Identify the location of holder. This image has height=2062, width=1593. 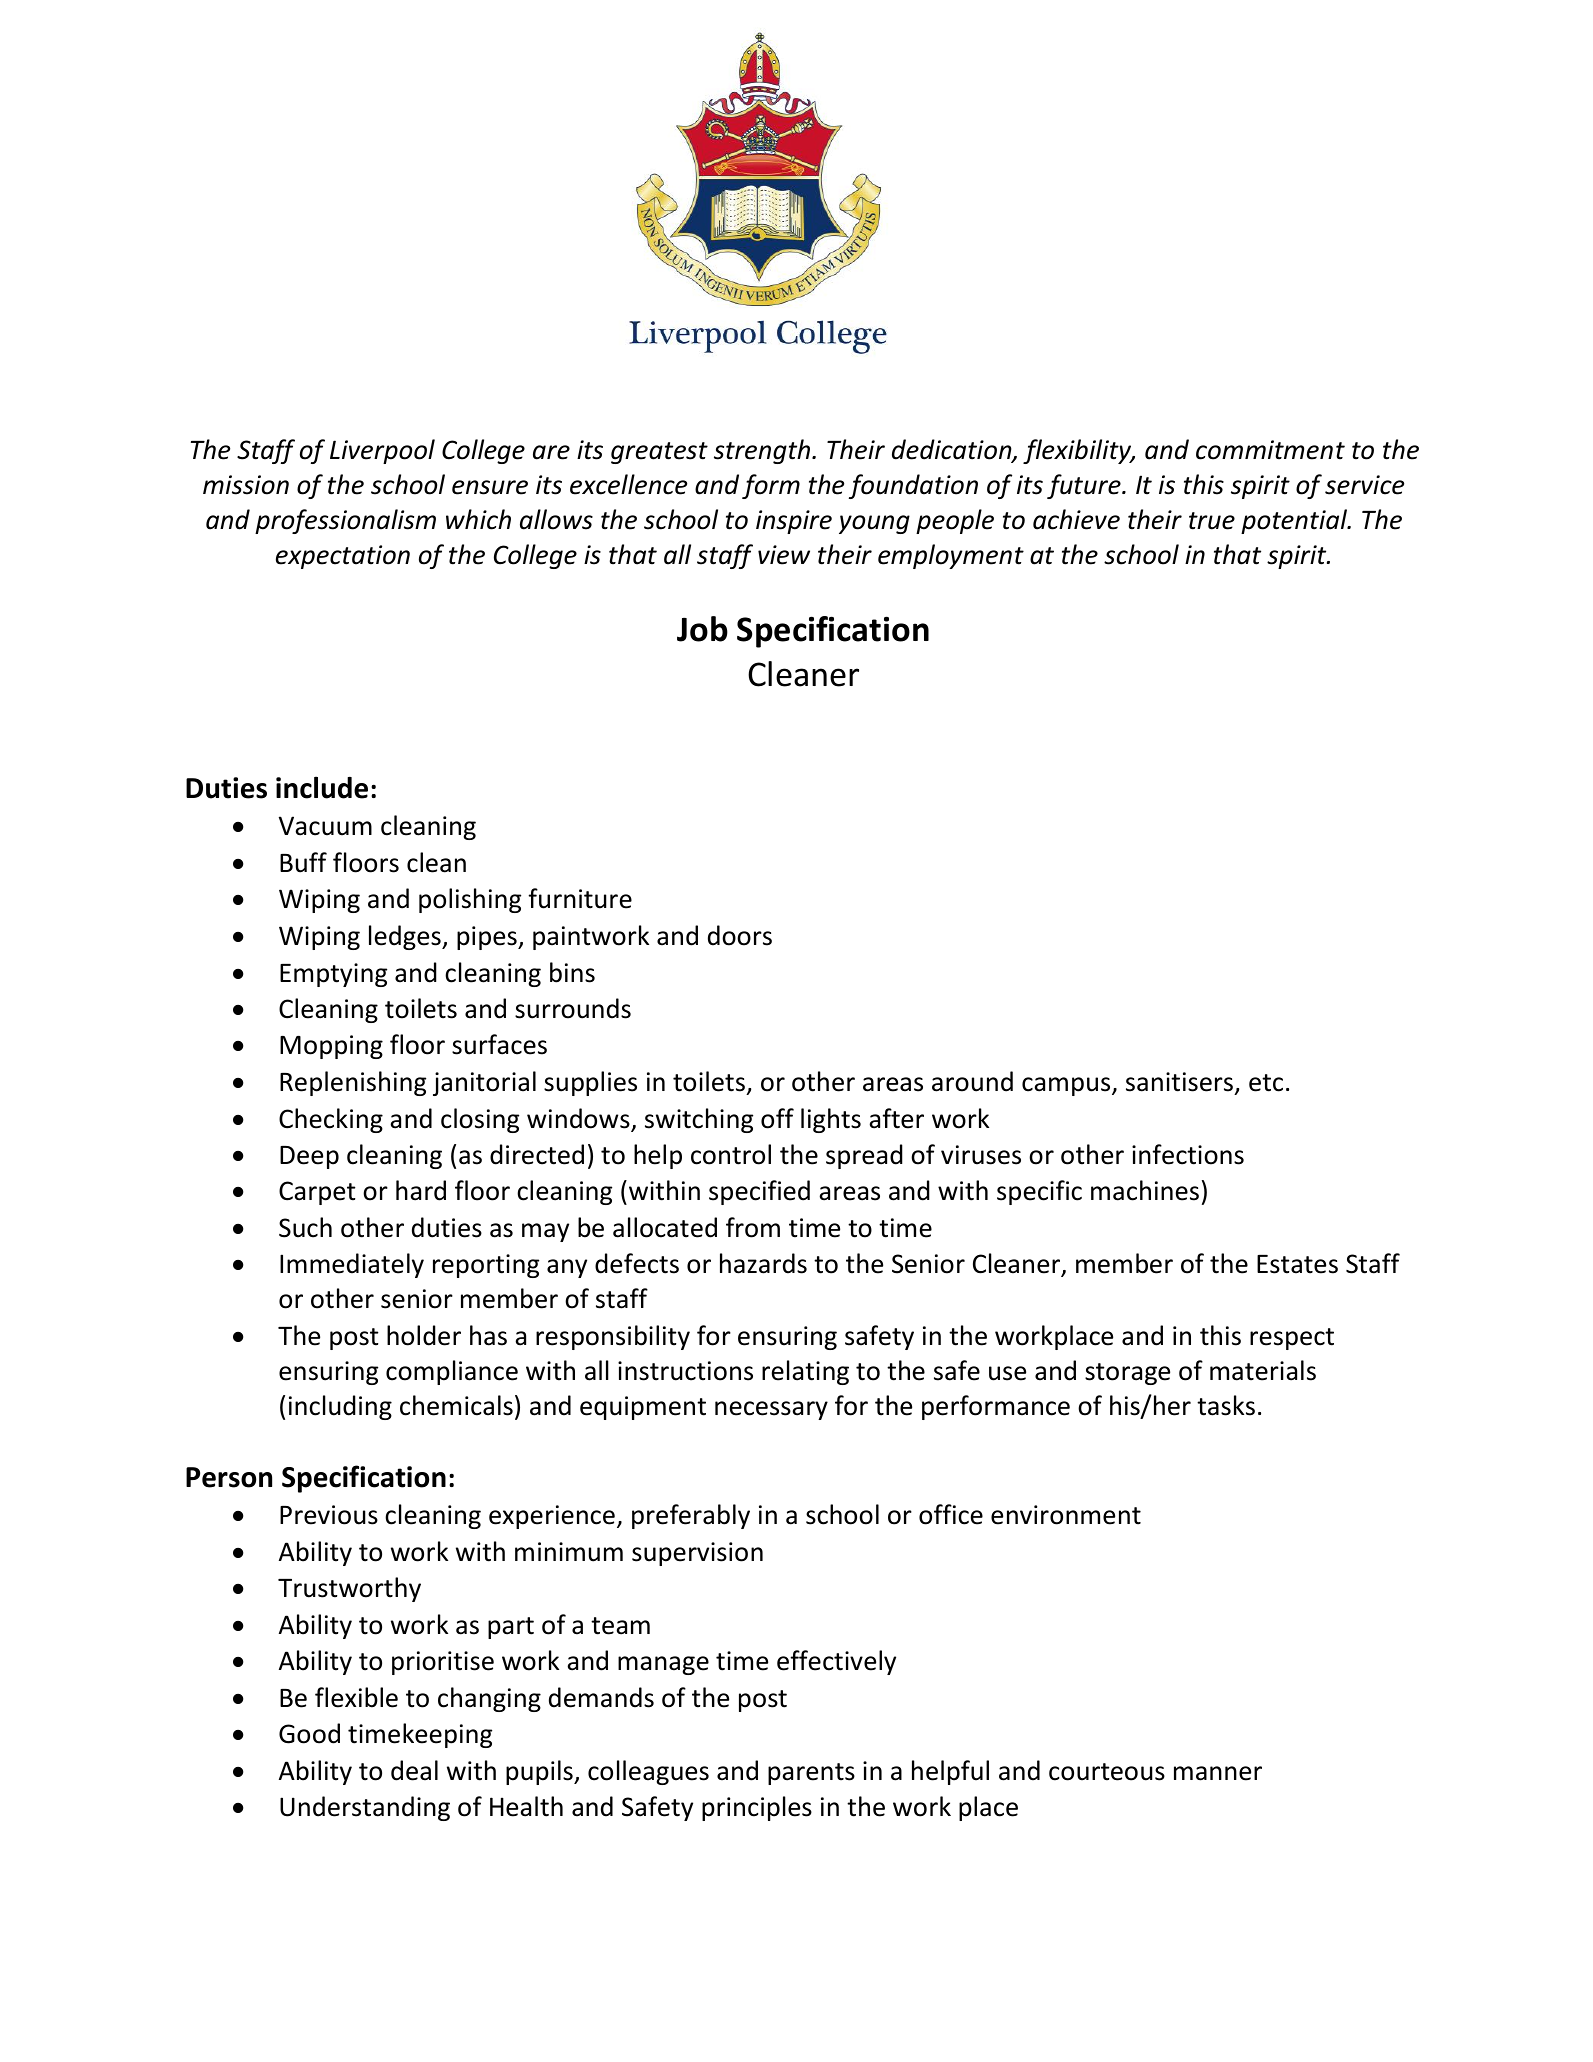
(424, 1335).
